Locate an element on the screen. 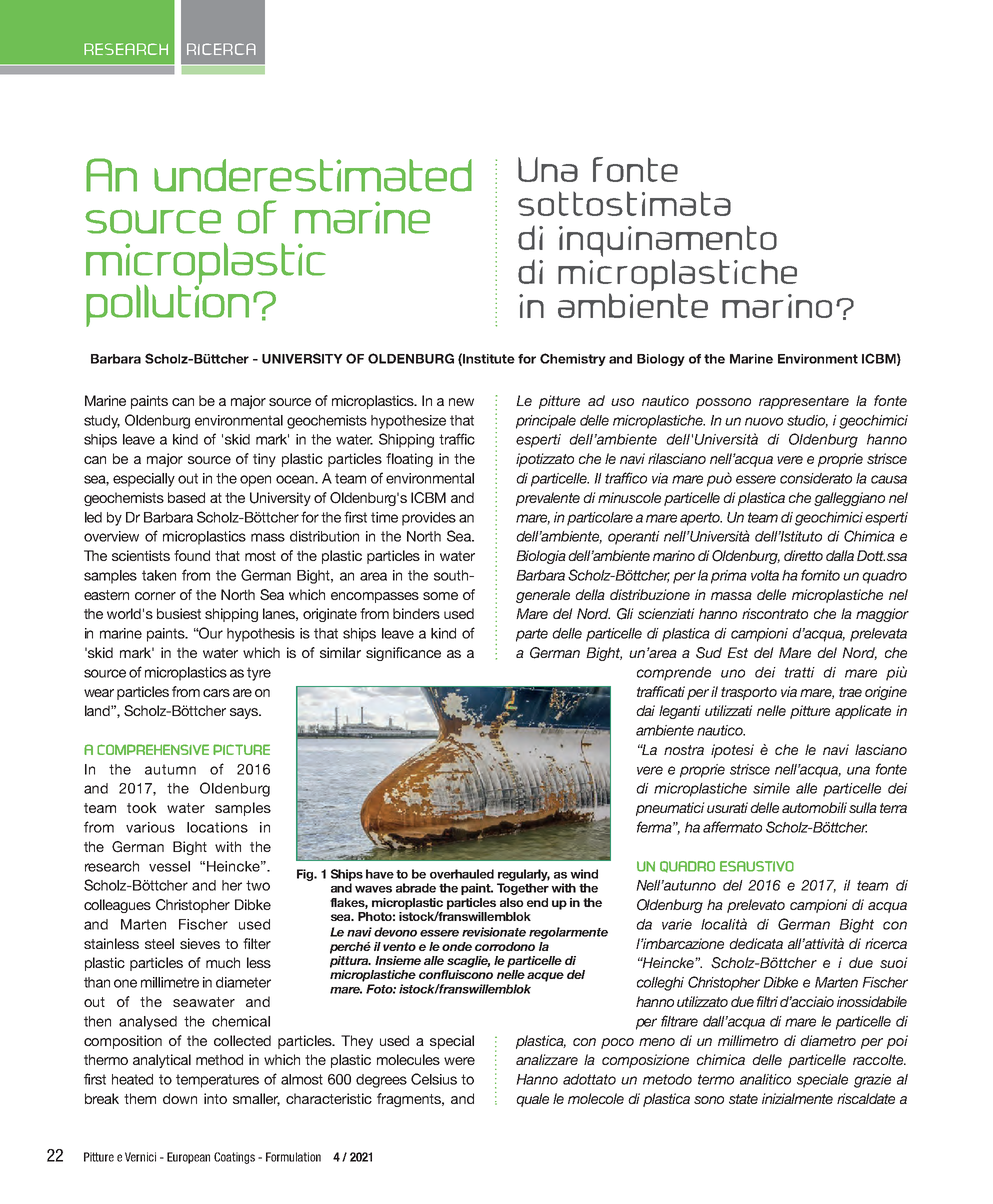 The width and height of the screenshot is (993, 1204). Celsius is located at coordinates (434, 1079).
